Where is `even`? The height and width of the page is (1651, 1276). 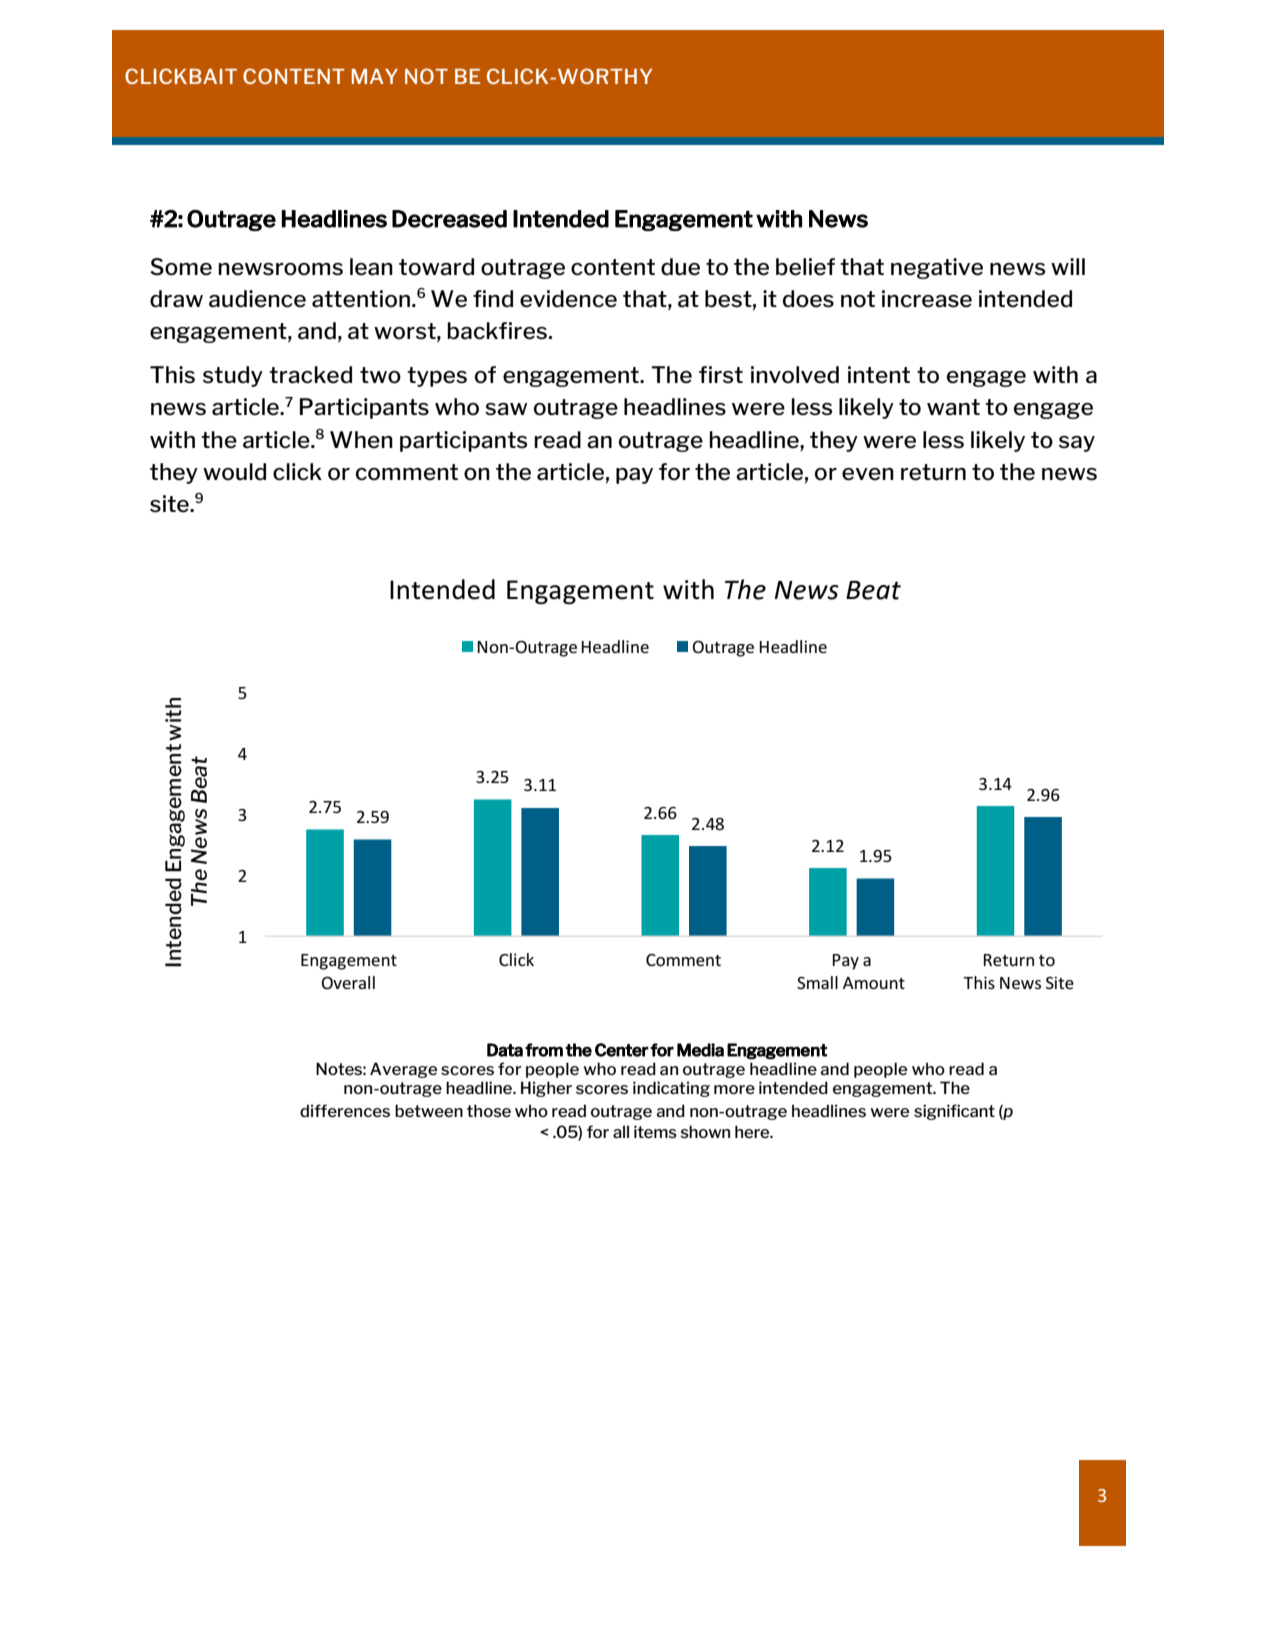 even is located at coordinates (868, 474).
